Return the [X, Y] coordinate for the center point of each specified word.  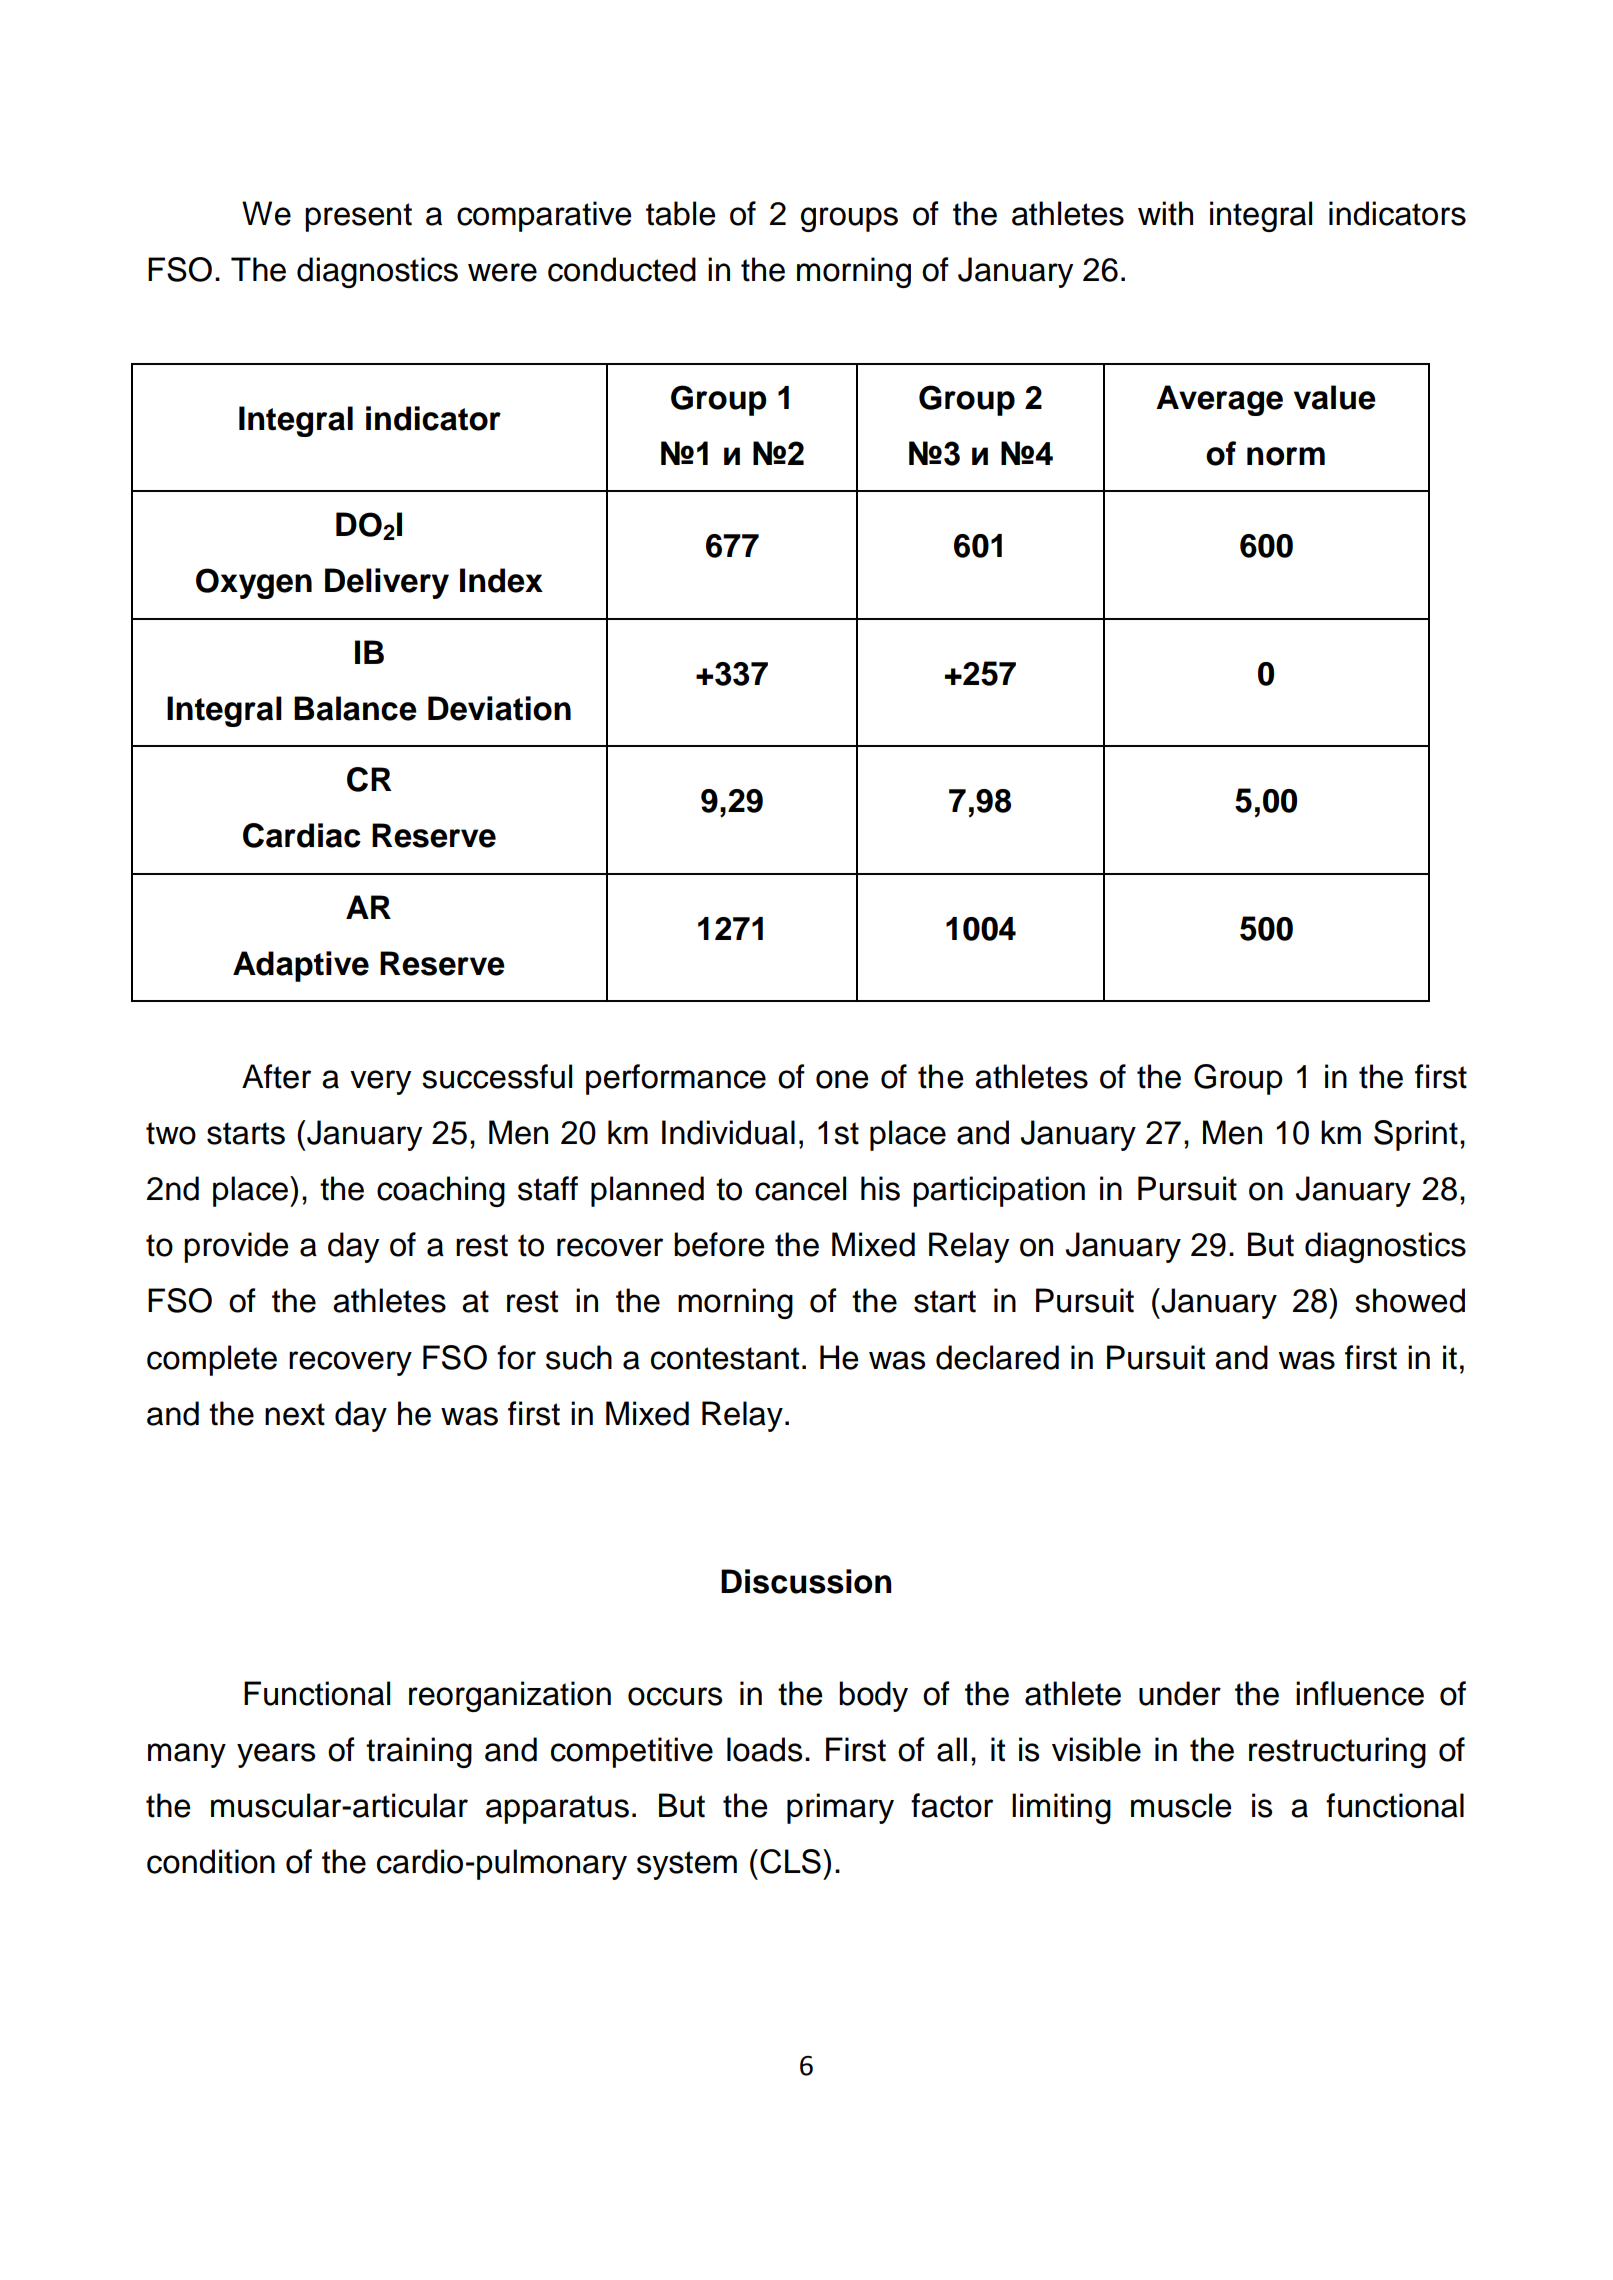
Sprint [1416, 1135]
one [842, 1079]
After [276, 1076]
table [681, 213]
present [358, 217]
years [276, 1755]
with [1165, 213]
